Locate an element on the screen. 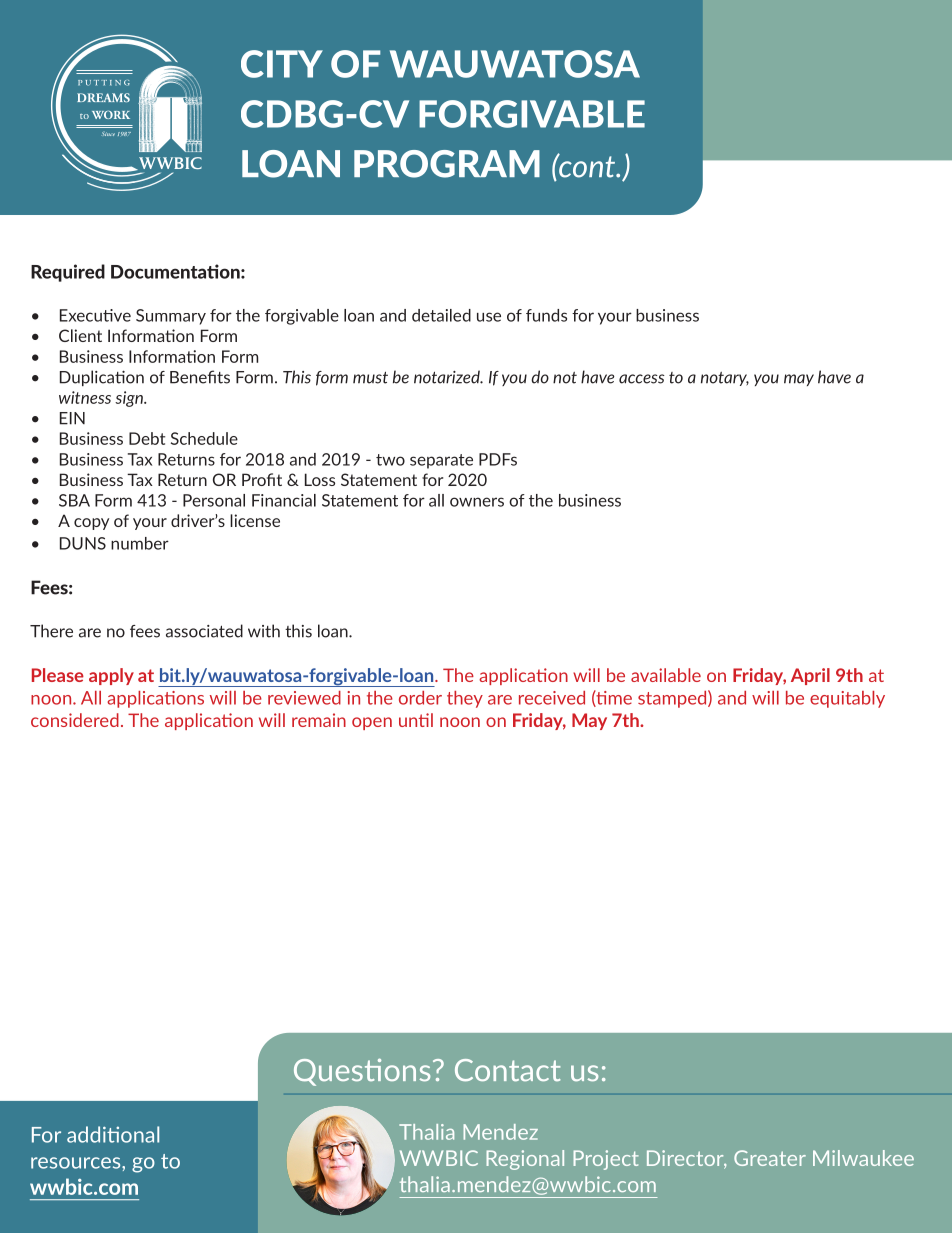 The height and width of the screenshot is (1233, 952). April is located at coordinates (810, 676).
